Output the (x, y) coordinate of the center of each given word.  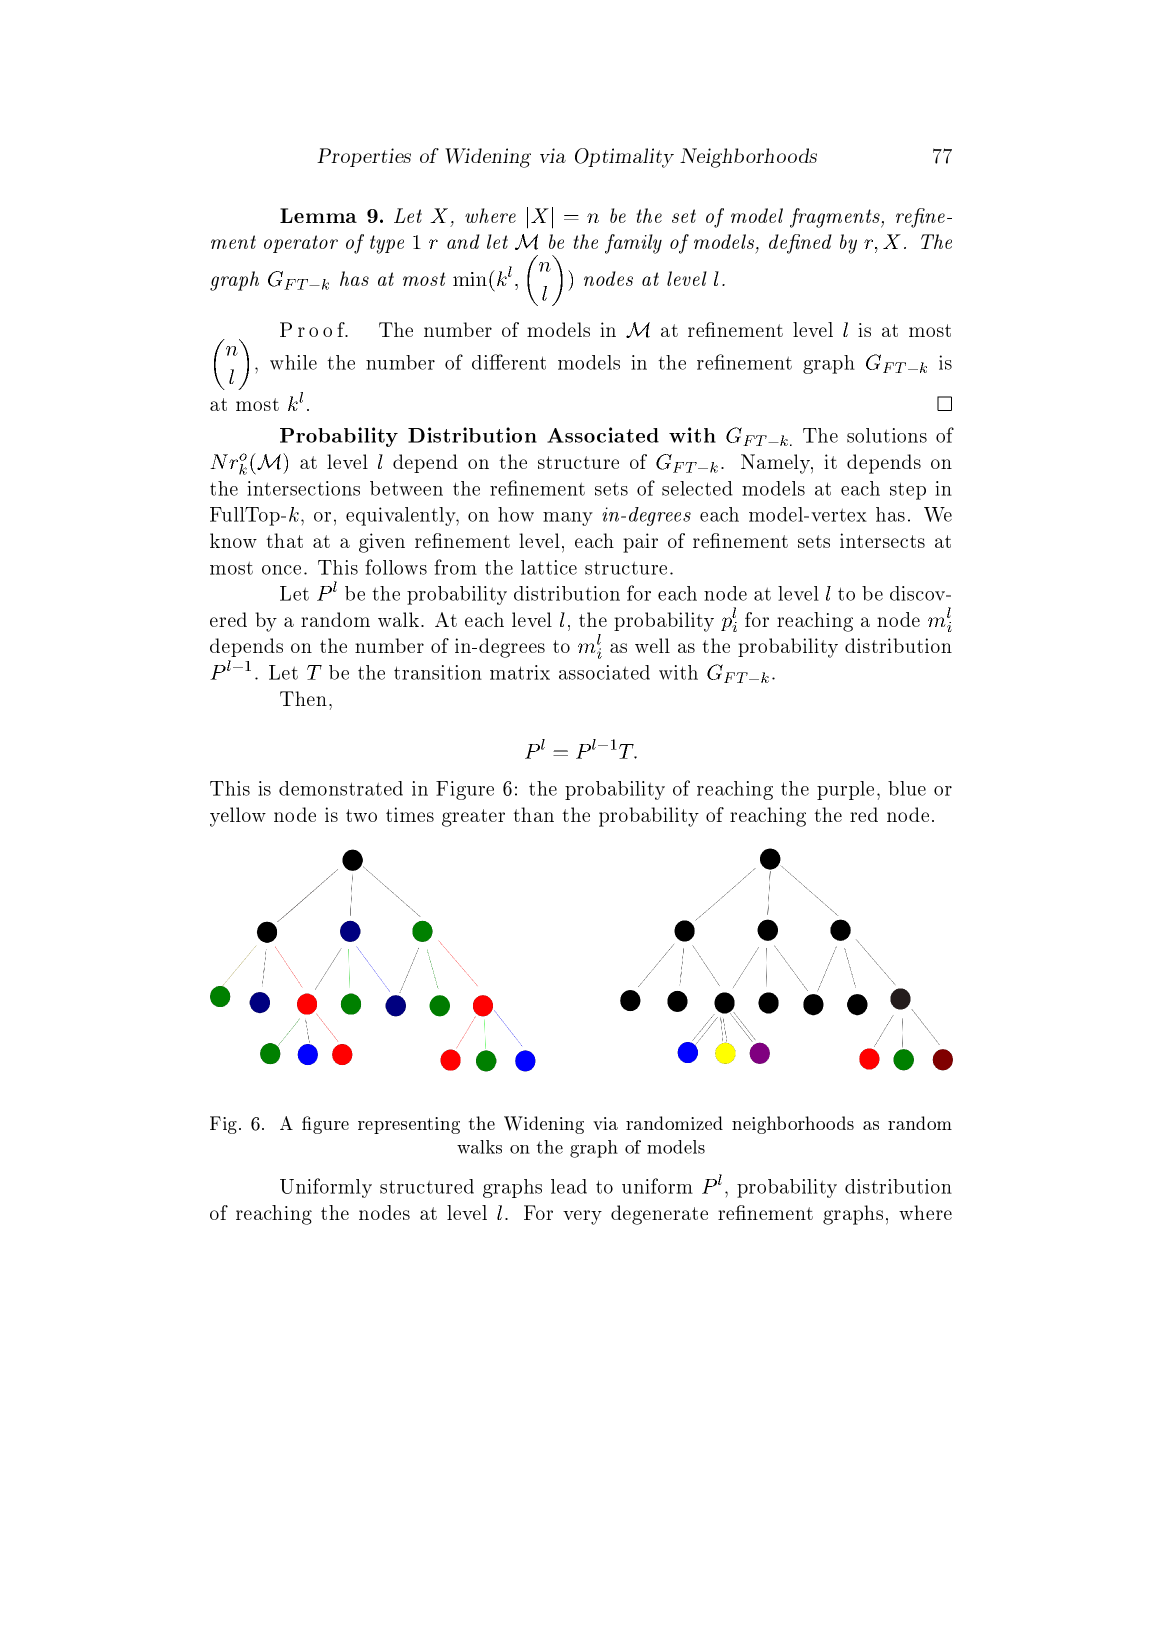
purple (845, 790)
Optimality (624, 158)
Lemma (318, 215)
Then (305, 698)
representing (409, 1125)
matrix (520, 672)
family (633, 244)
